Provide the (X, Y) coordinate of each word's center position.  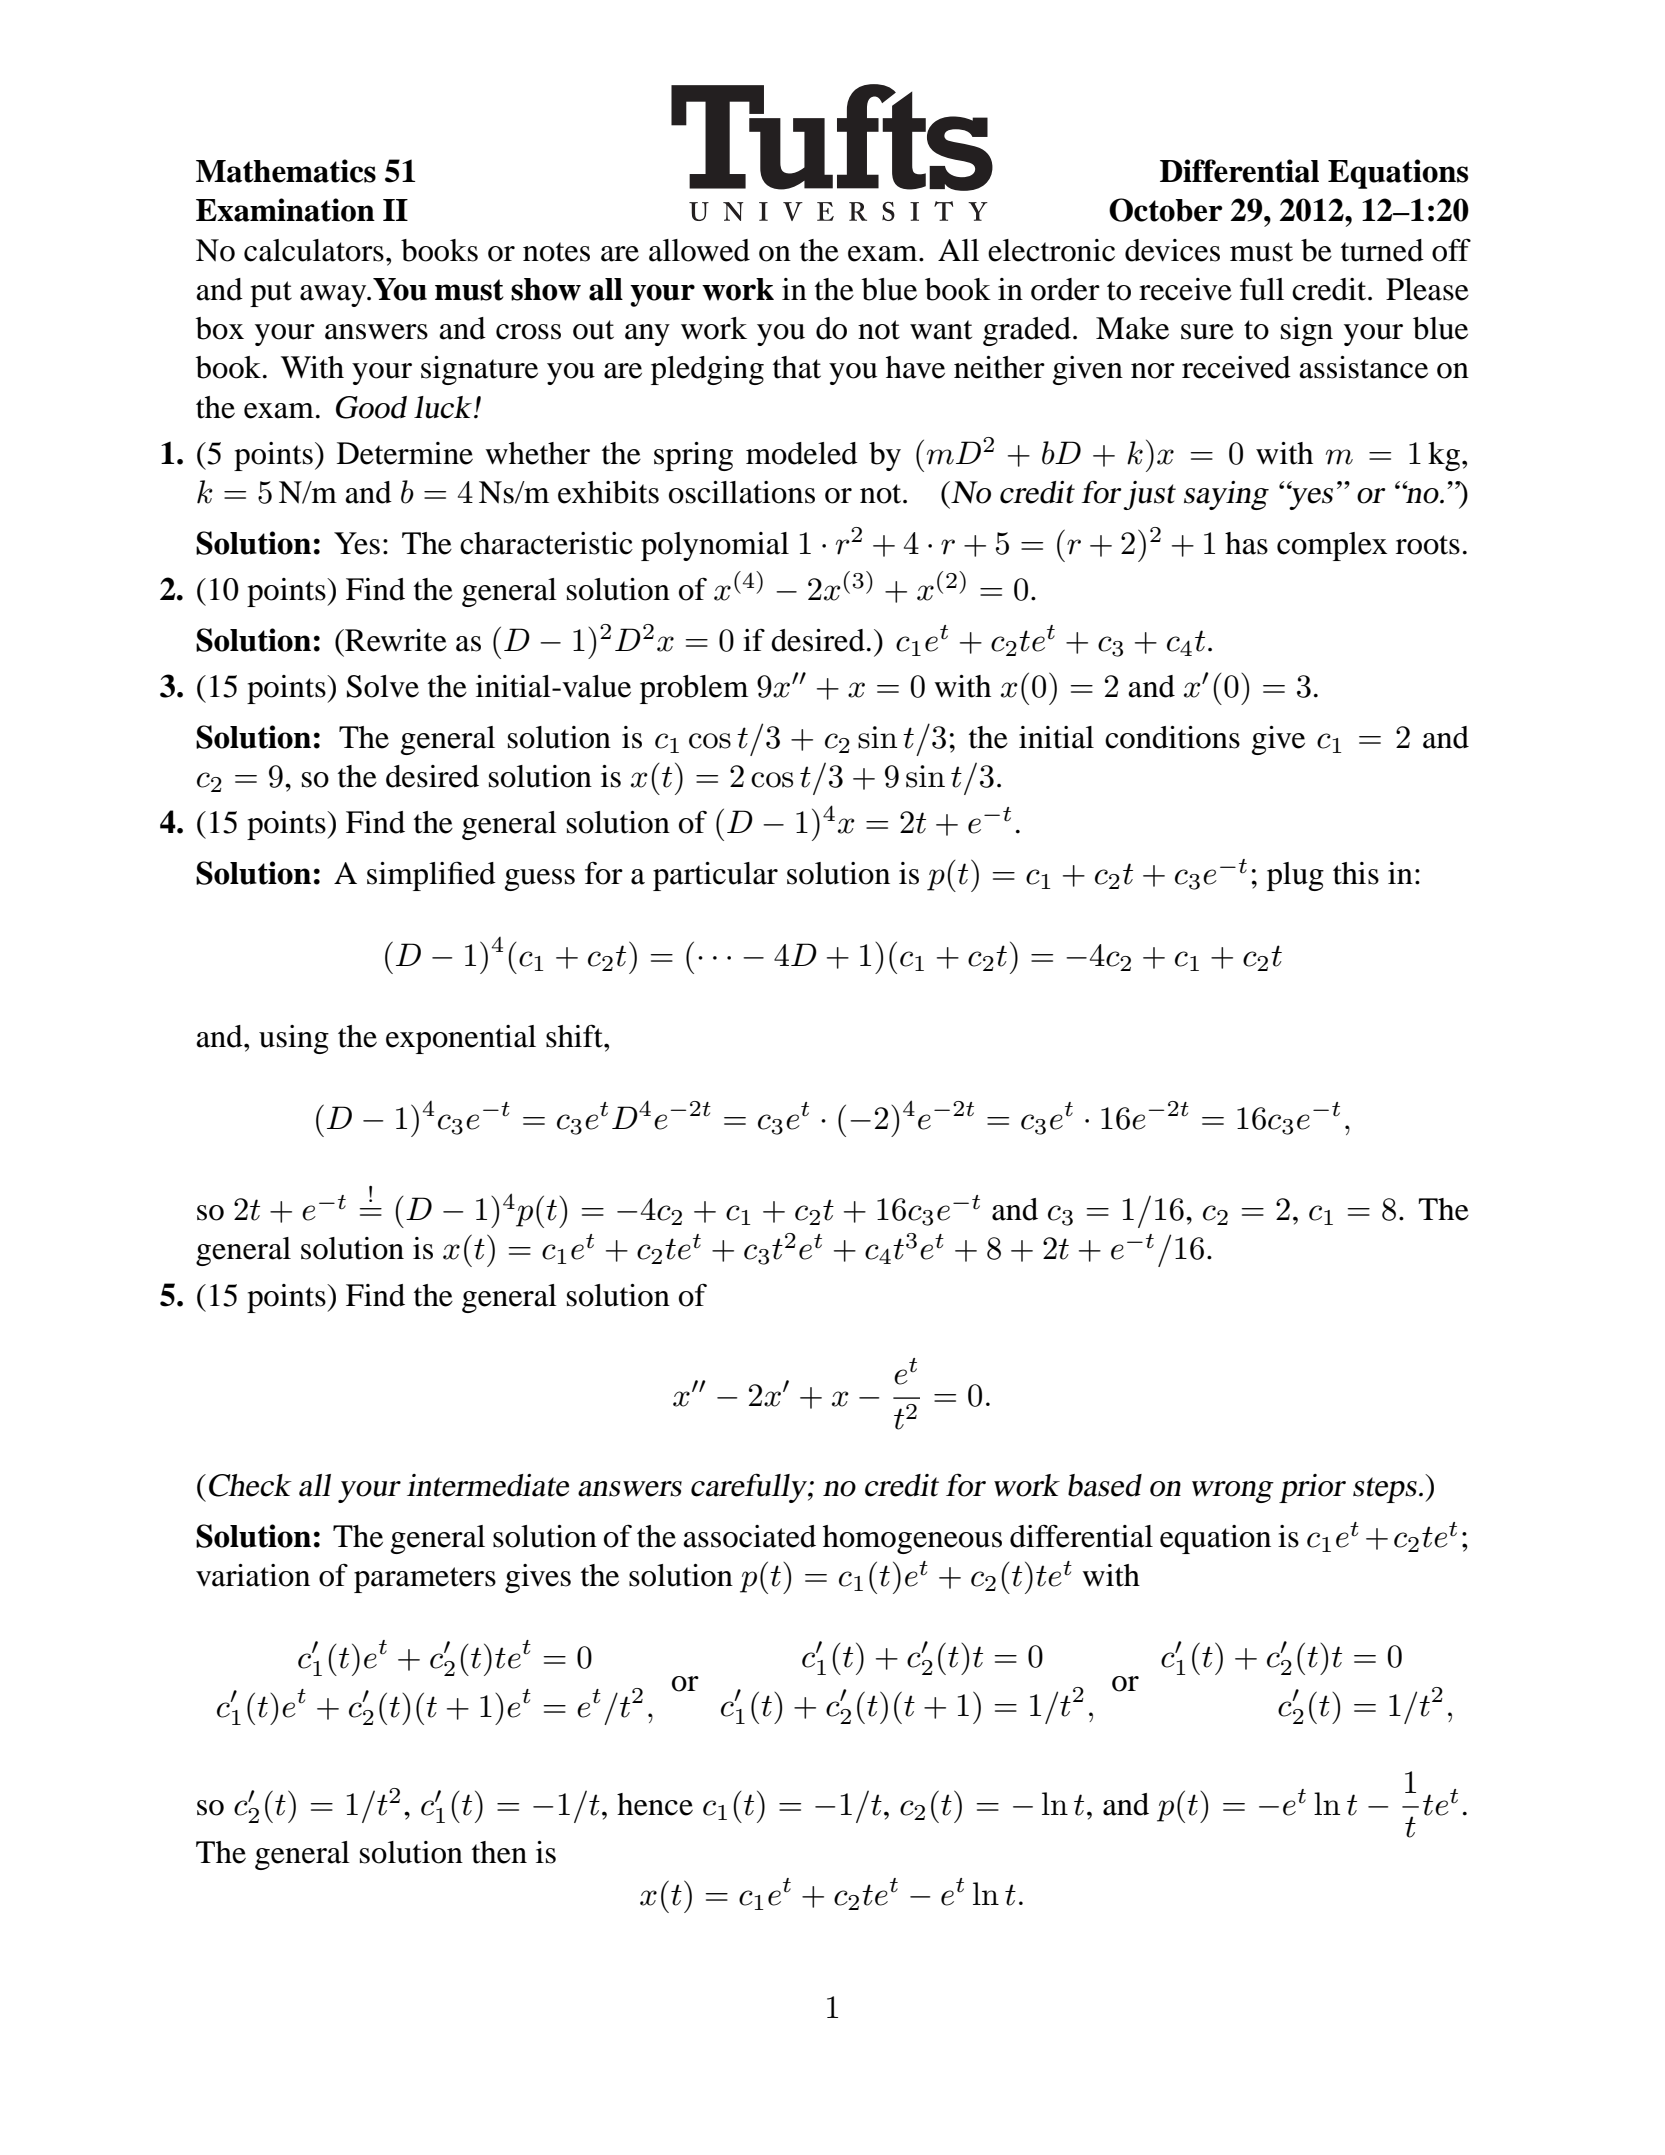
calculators (314, 250)
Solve (383, 686)
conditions (1172, 737)
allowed (699, 250)
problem (694, 689)
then (499, 1852)
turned (1382, 250)
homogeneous (912, 1539)
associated (749, 1536)
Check (248, 1485)
